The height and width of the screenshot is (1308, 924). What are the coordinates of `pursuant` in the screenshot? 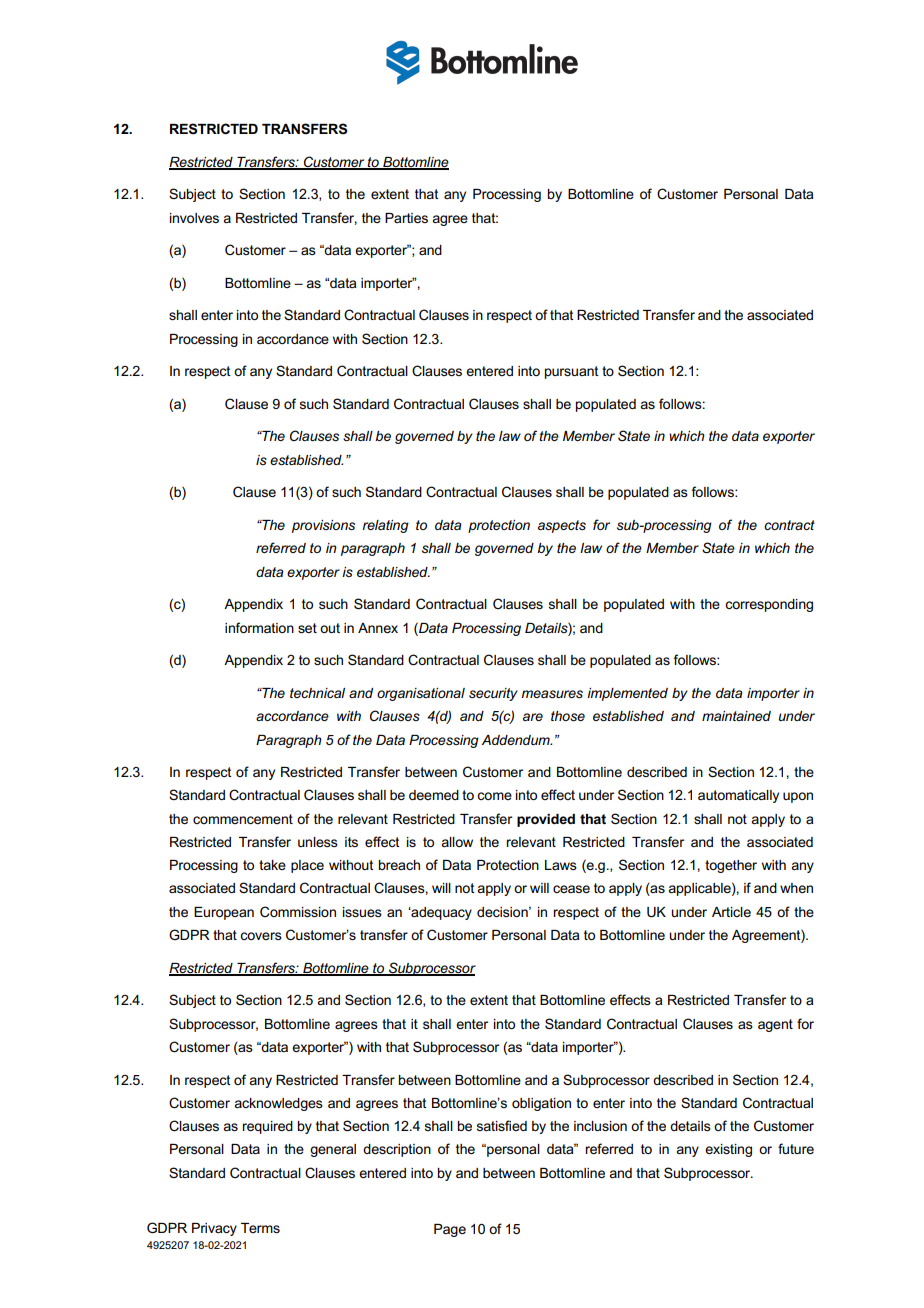 It's located at (572, 372).
